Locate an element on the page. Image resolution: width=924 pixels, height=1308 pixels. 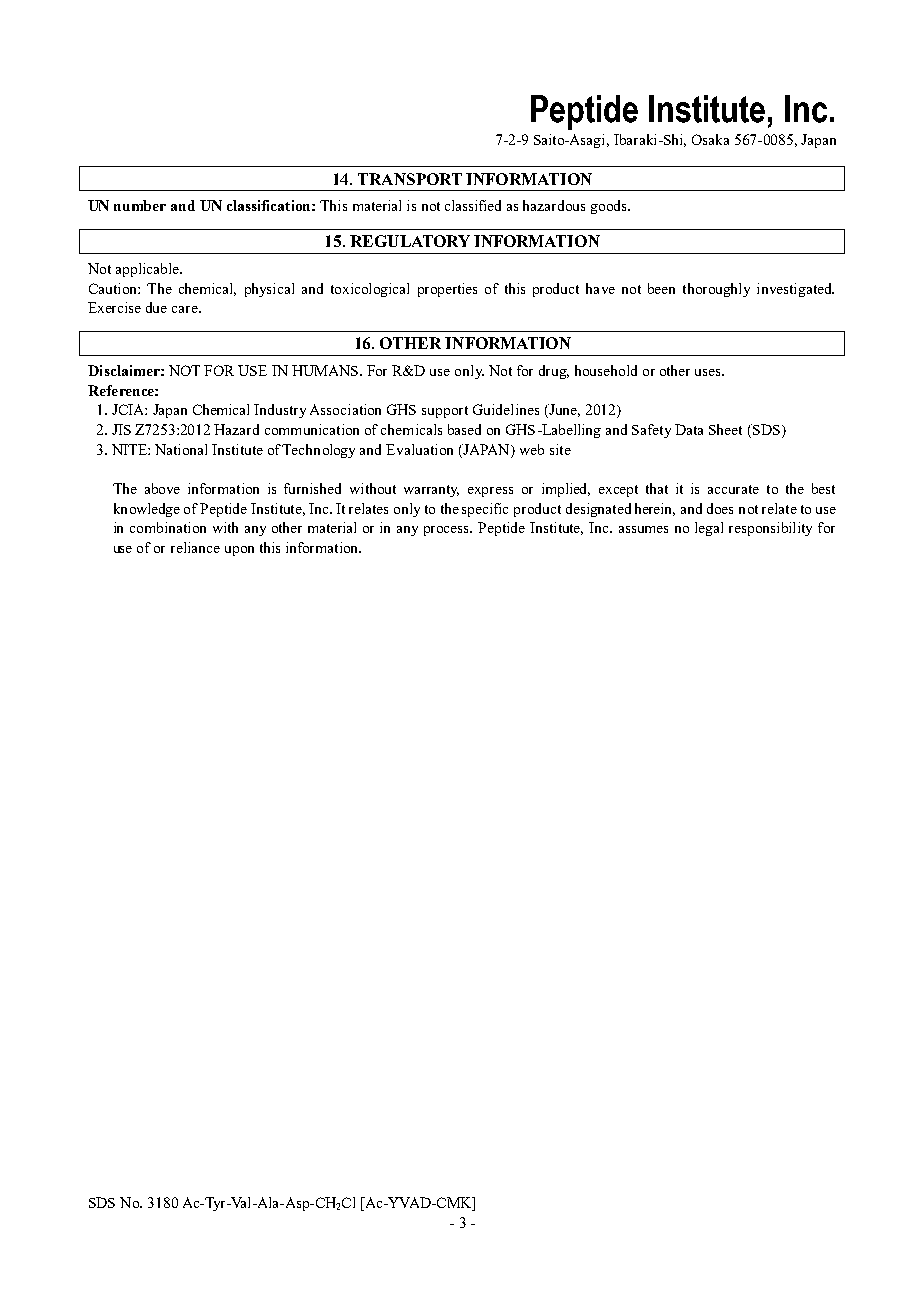
TRANSPORT is located at coordinates (410, 179).
